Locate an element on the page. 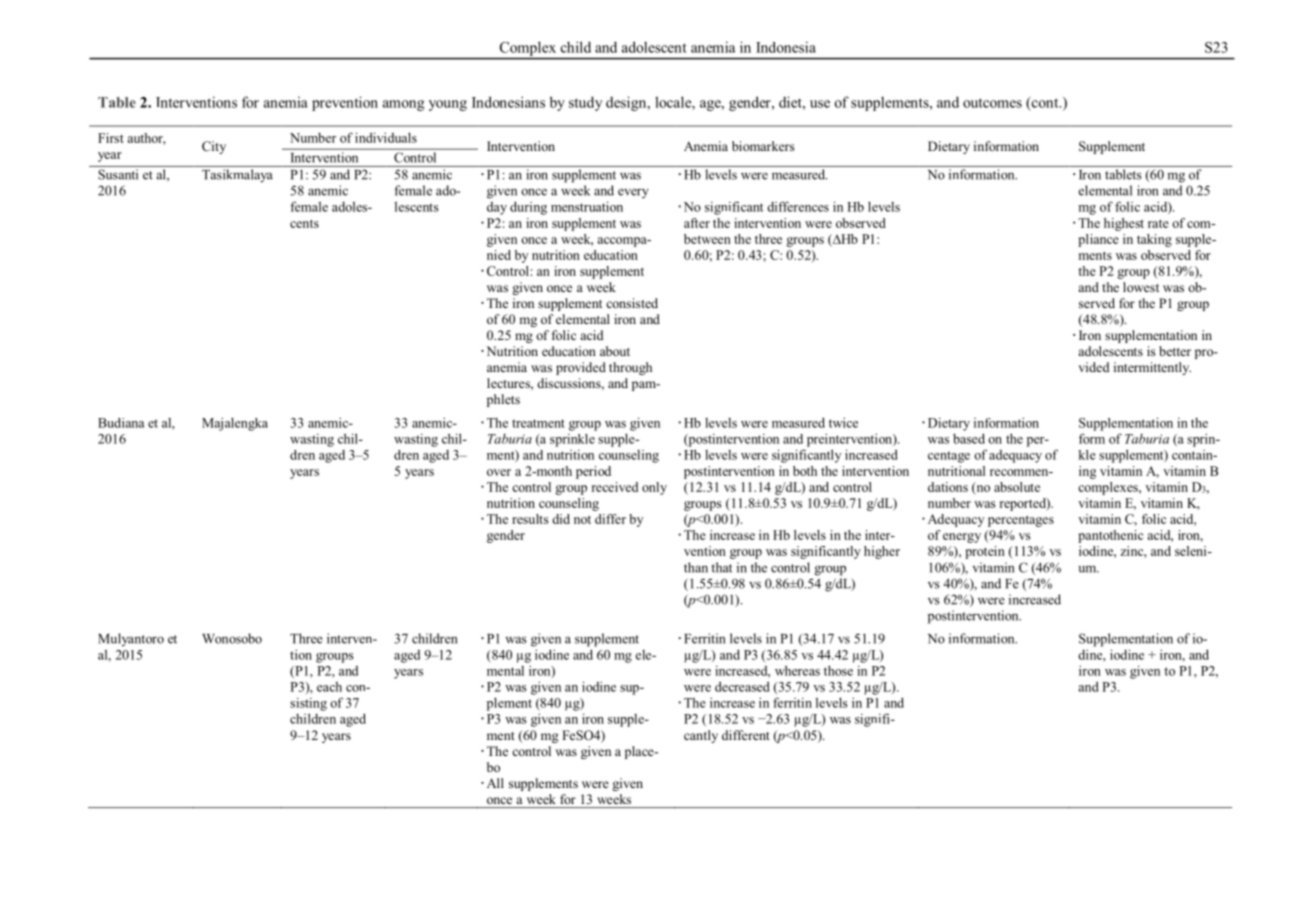 The height and width of the page is (924, 1308). decreased is located at coordinates (742, 686).
